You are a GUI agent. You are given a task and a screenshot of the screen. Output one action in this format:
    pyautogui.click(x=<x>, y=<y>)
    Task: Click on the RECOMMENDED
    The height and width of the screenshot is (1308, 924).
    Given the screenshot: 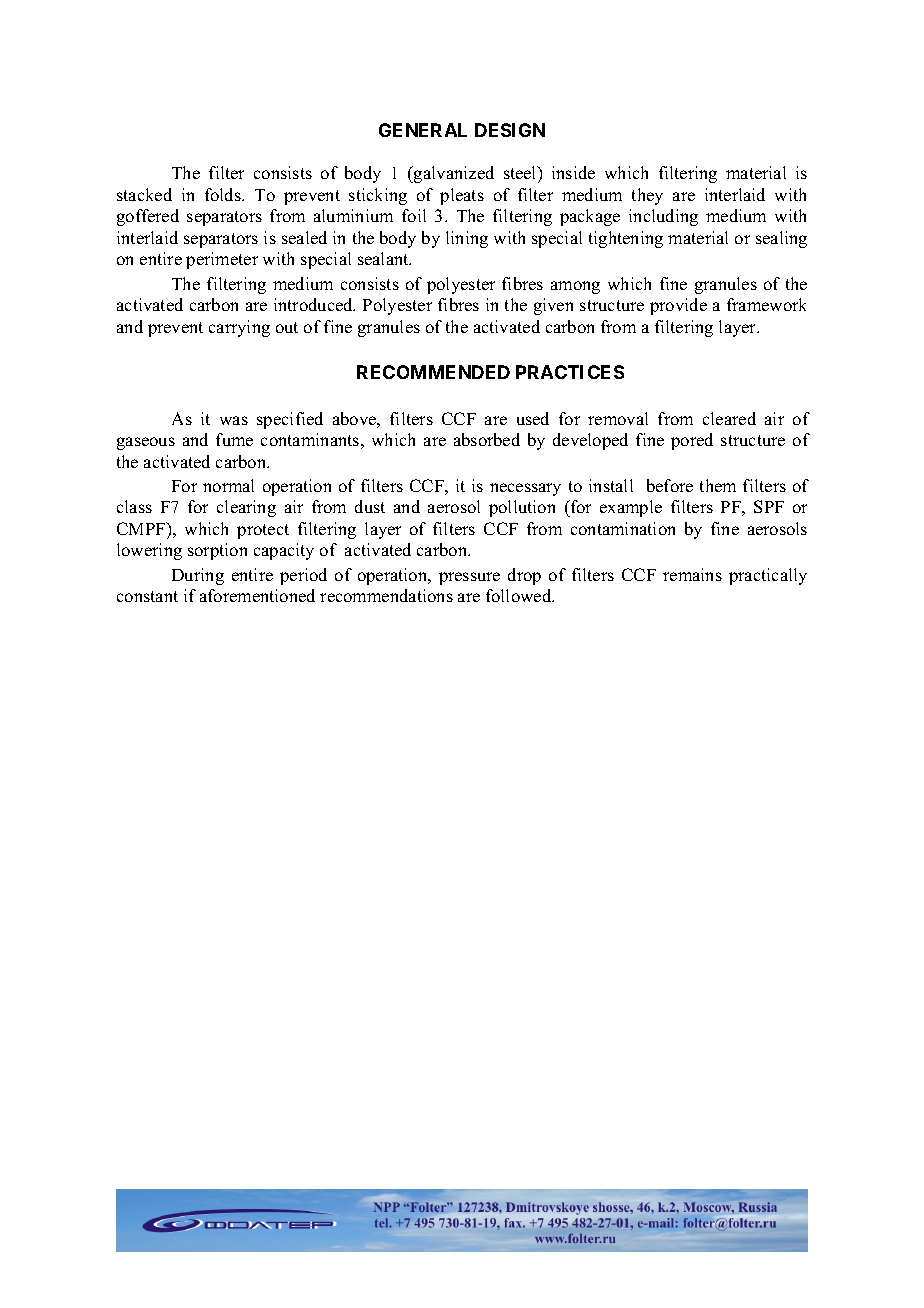 What is the action you would take?
    pyautogui.click(x=433, y=372)
